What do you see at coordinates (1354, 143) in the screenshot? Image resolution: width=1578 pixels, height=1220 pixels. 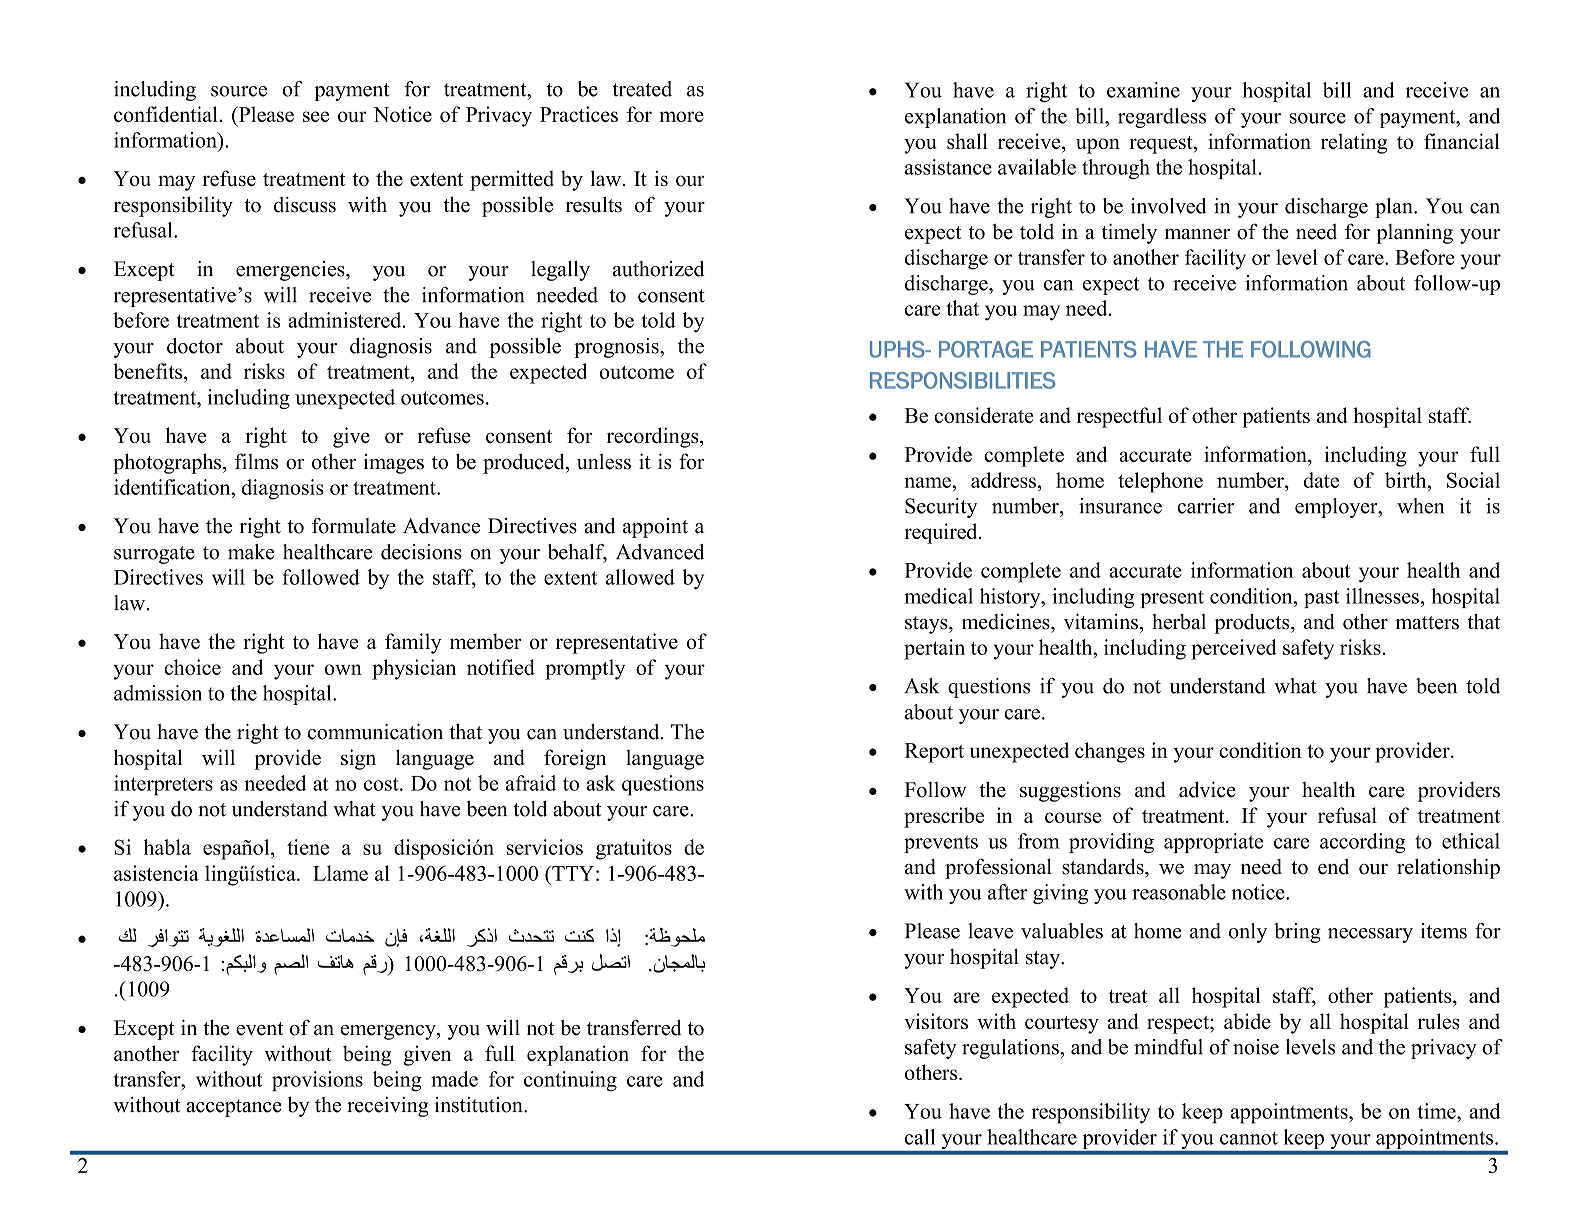 I see `relating` at bounding box center [1354, 143].
